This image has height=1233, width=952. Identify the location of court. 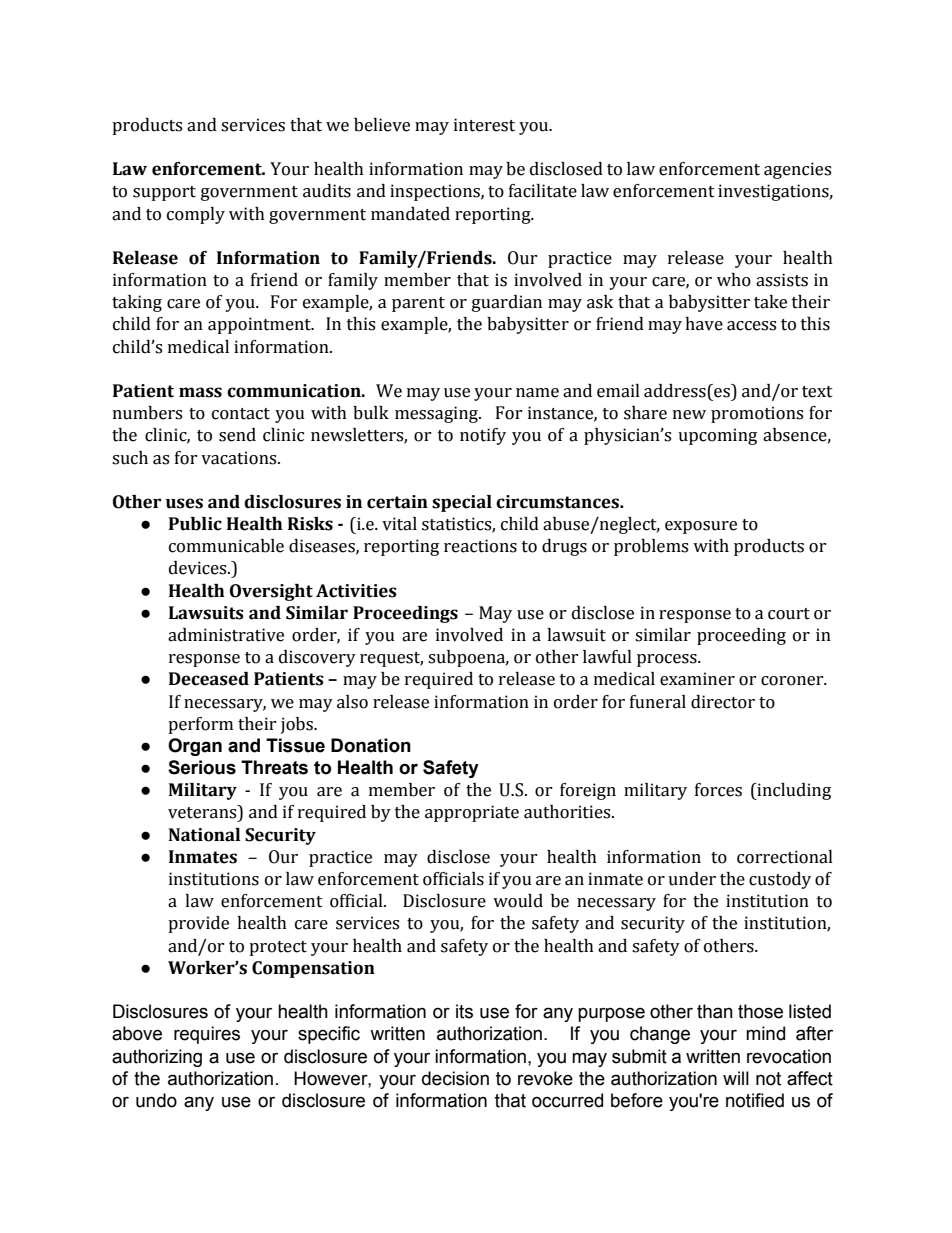
(789, 614).
